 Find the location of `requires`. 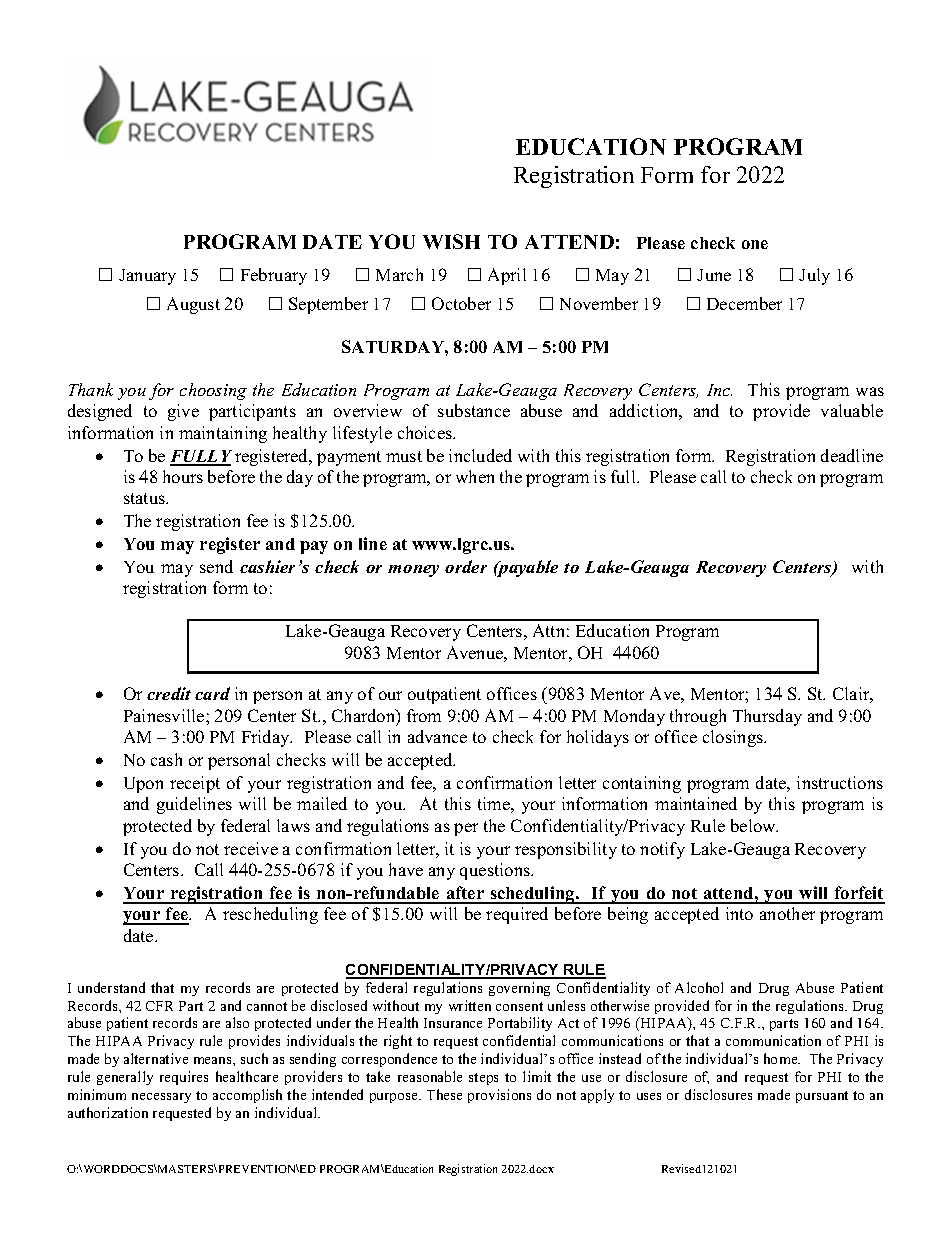

requires is located at coordinates (184, 1078).
